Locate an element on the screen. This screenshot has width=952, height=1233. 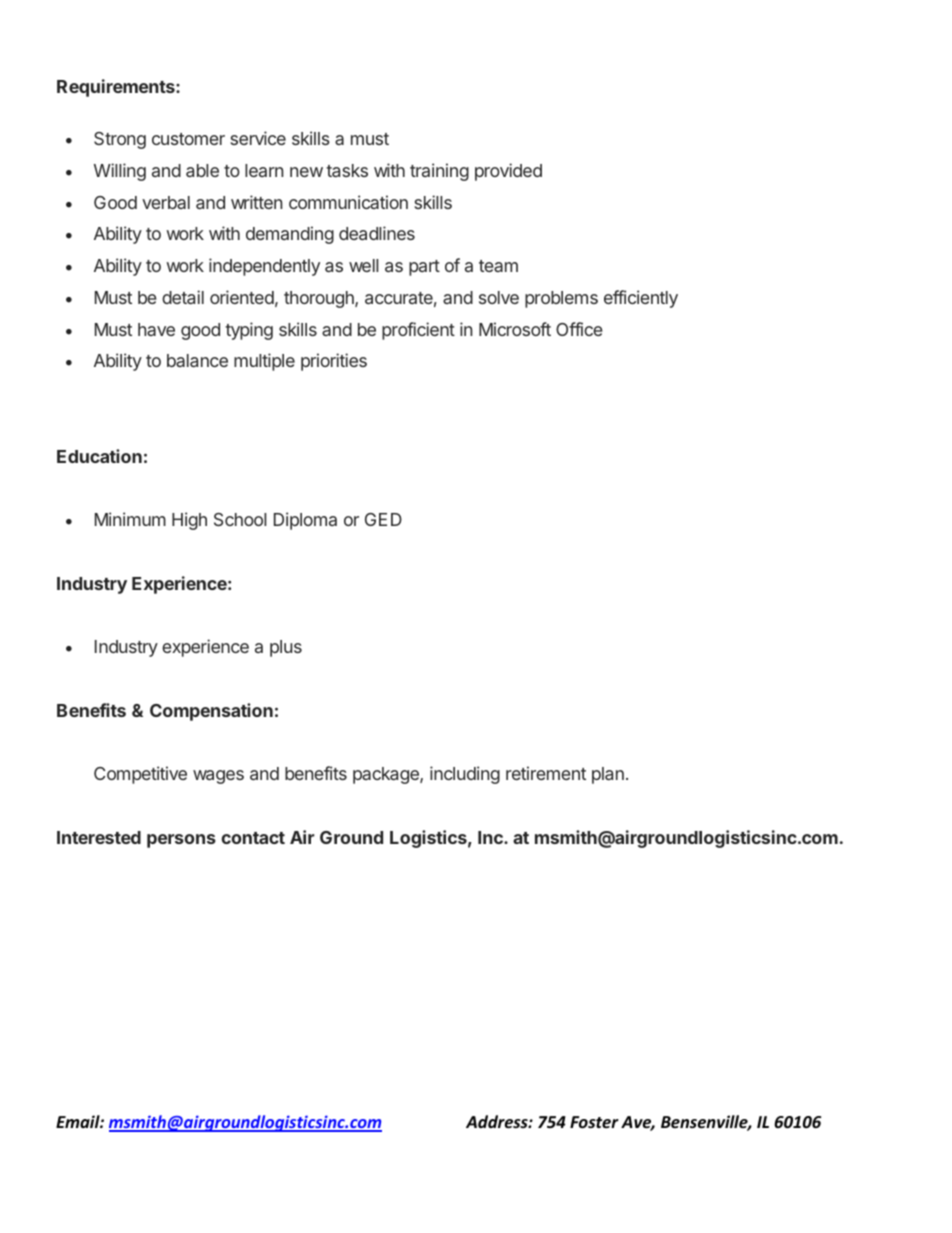
customer is located at coordinates (188, 139).
